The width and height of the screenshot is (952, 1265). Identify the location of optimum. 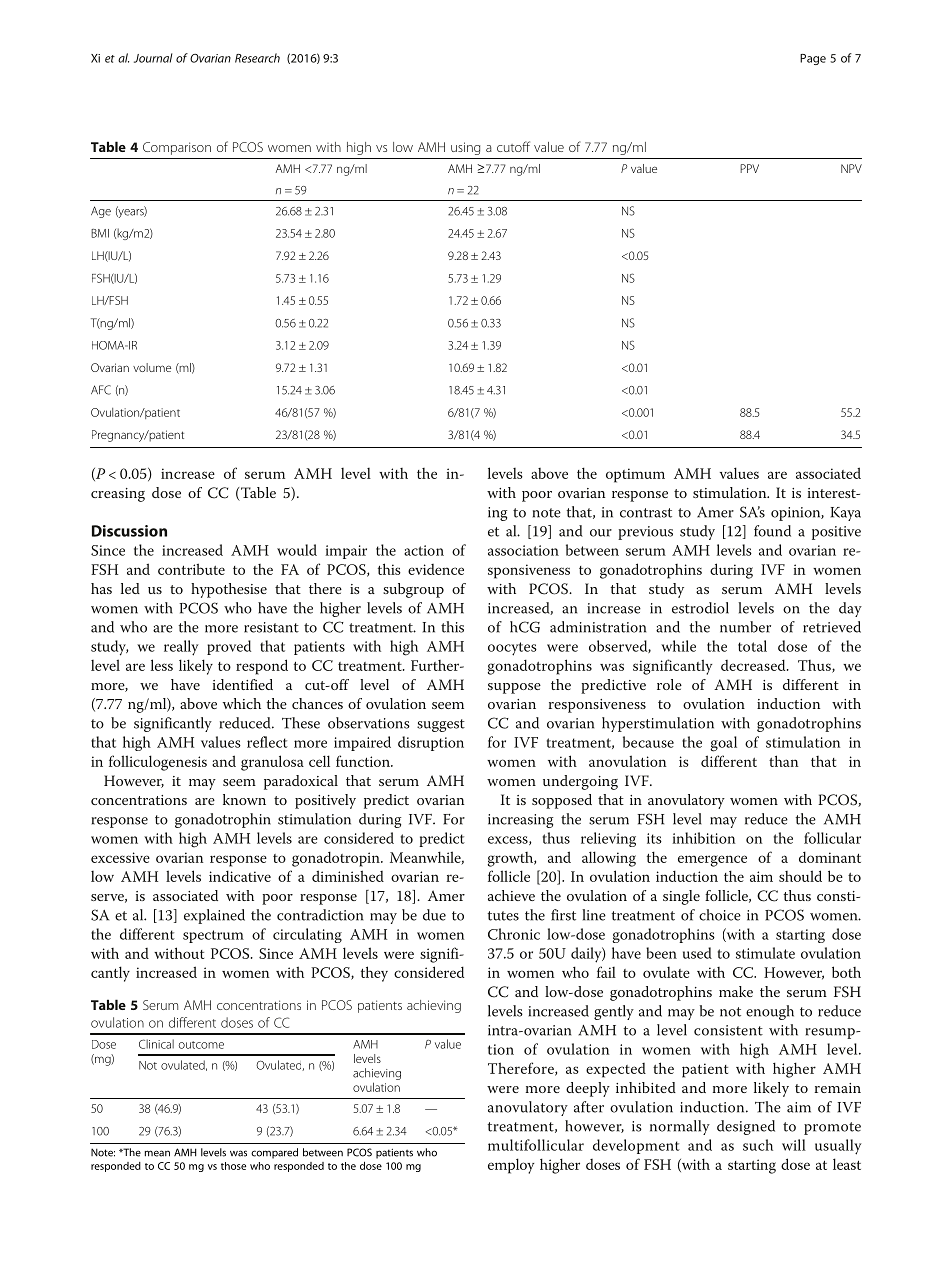
(635, 475).
